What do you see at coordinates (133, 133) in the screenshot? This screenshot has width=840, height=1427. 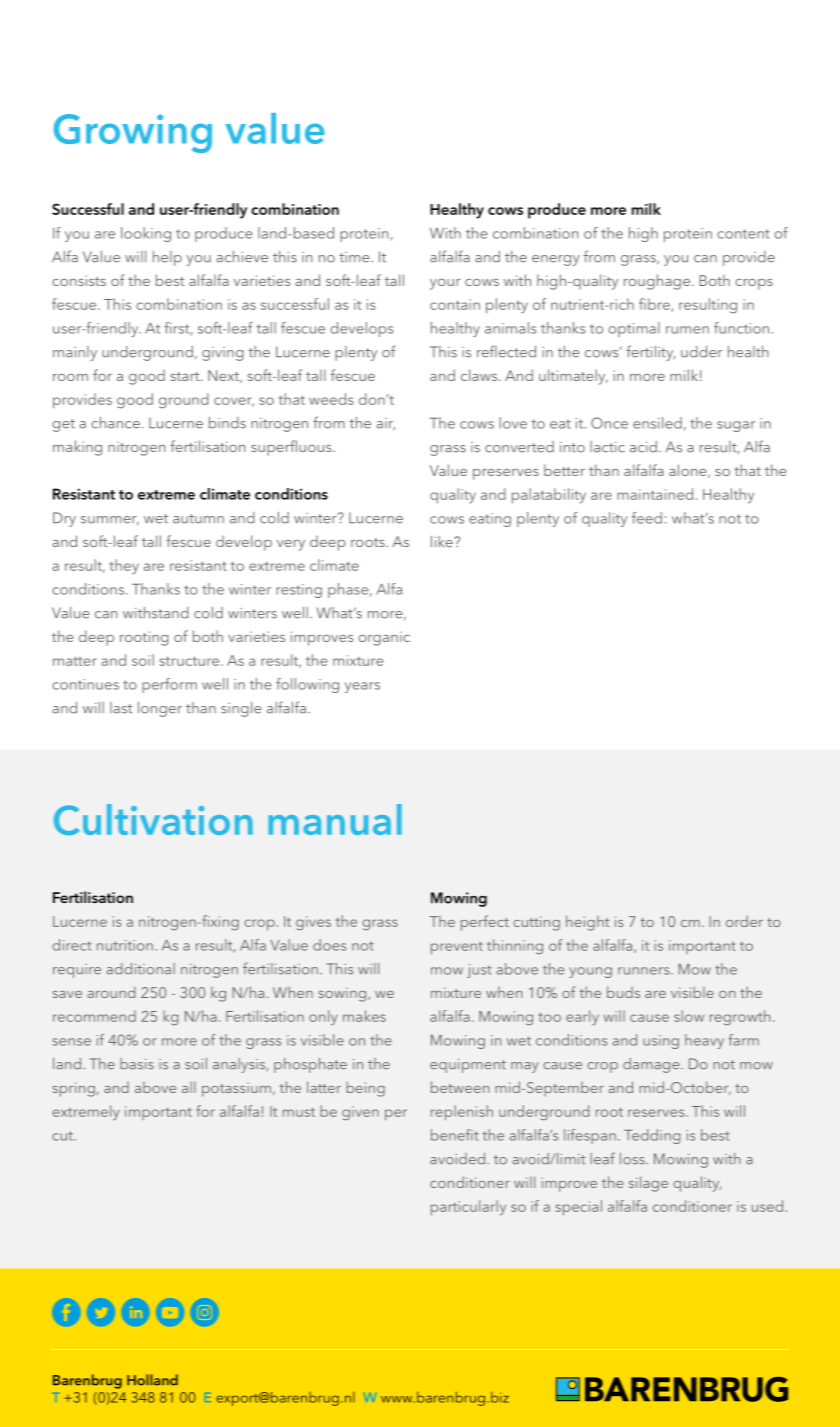 I see `Growing` at bounding box center [133, 133].
